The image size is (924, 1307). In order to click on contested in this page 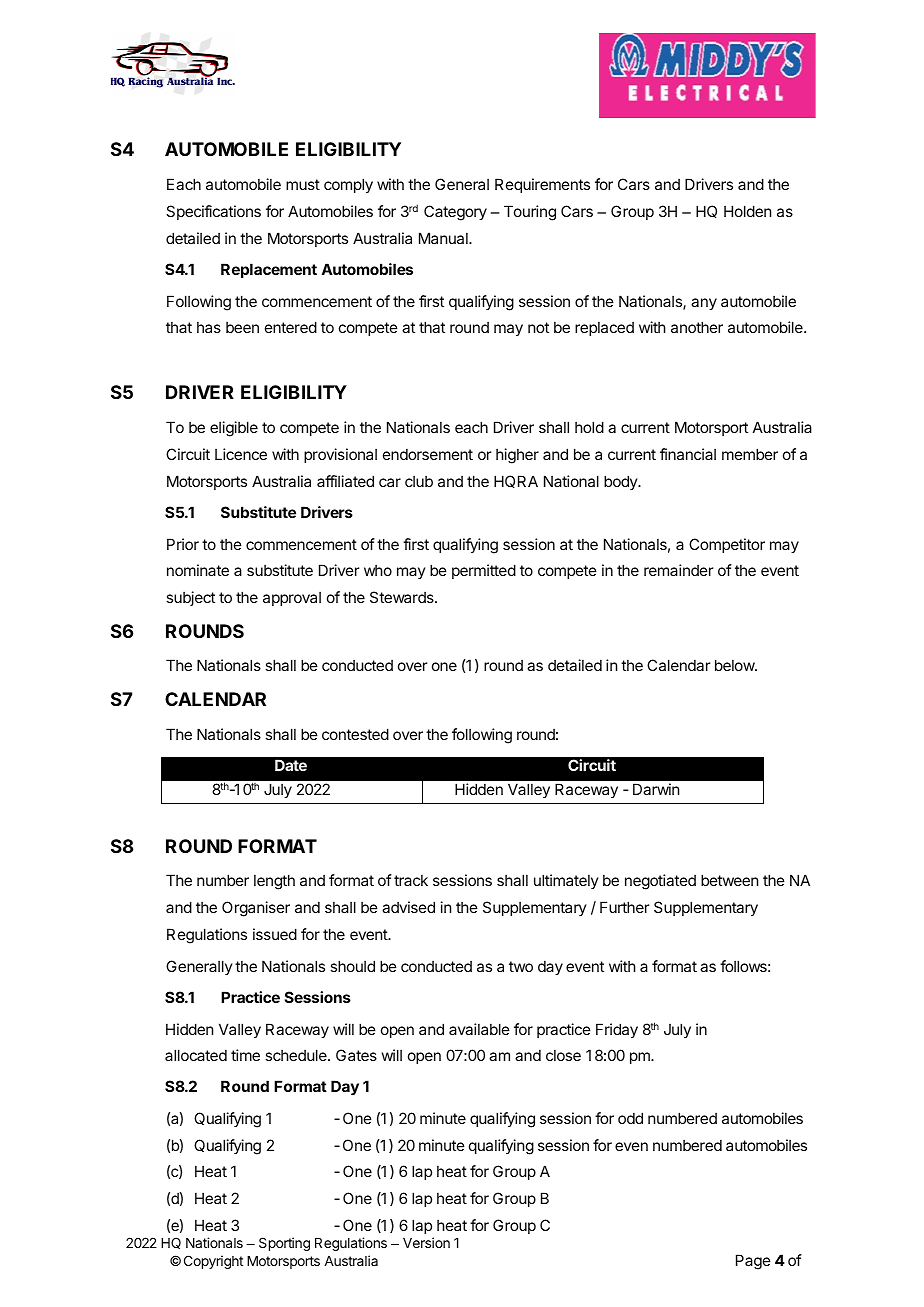, I will do `click(355, 734)`.
